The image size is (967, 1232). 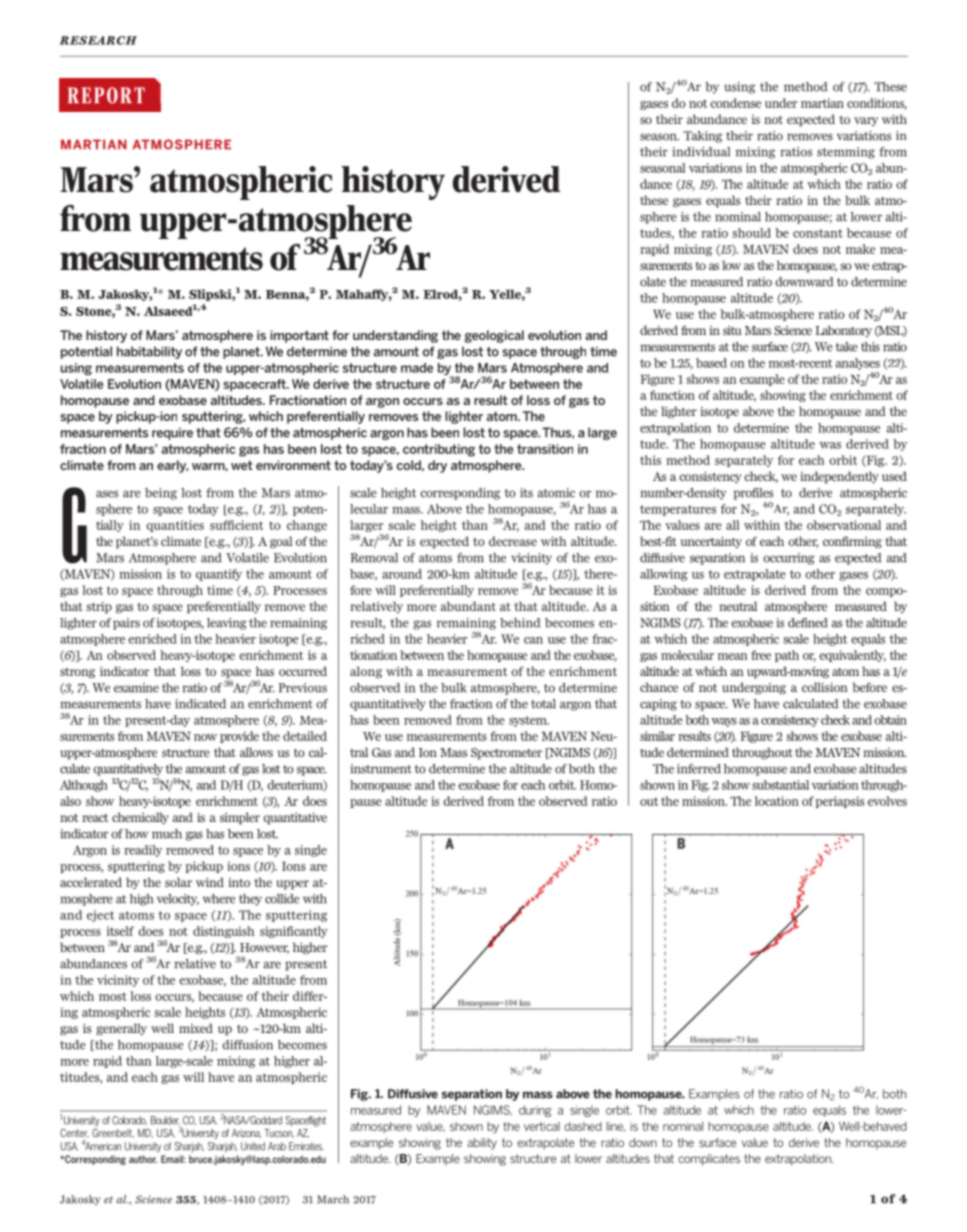 I want to click on path, so click(x=787, y=656).
